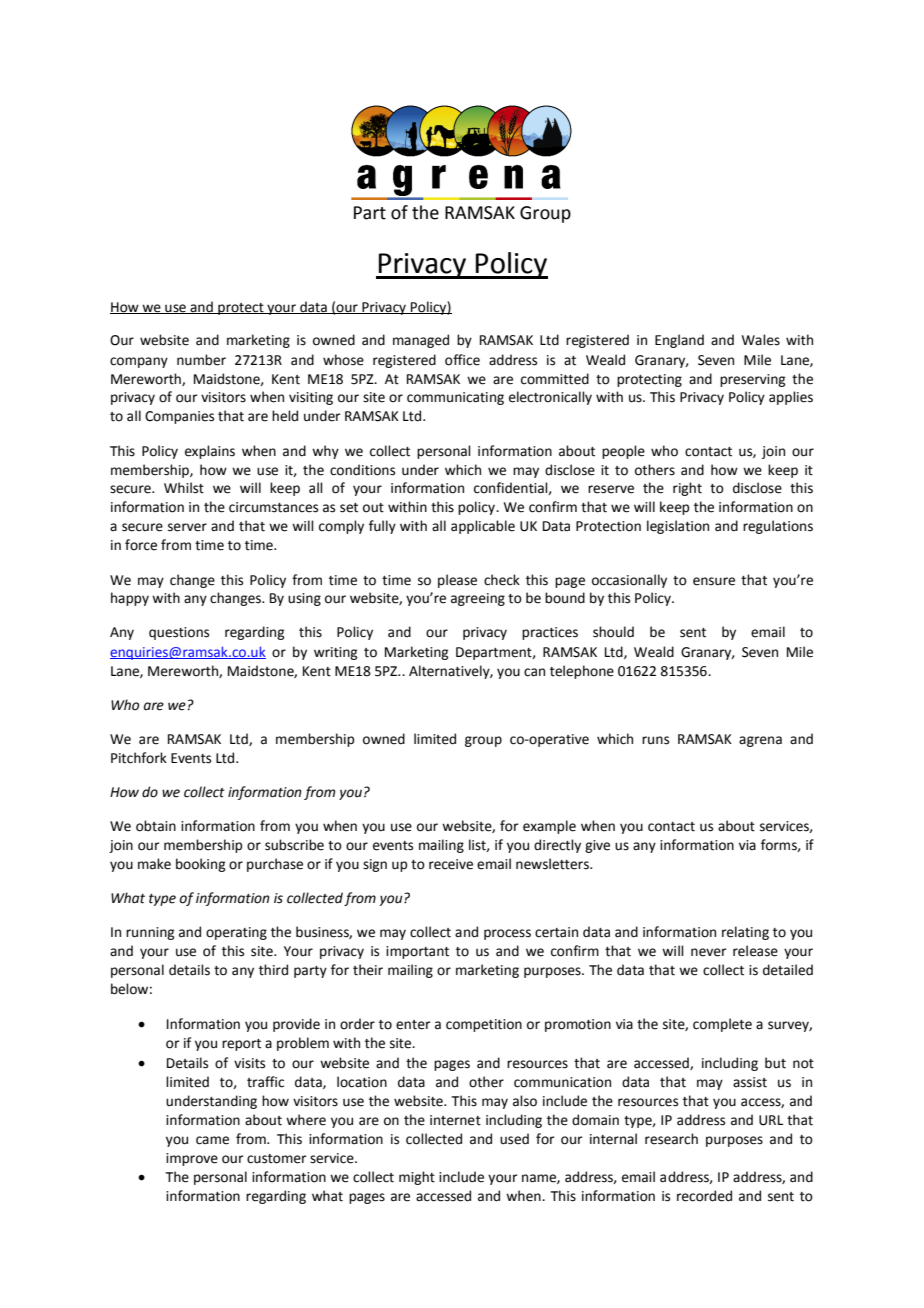 This screenshot has height=1308, width=924. I want to click on preserving, so click(752, 380).
